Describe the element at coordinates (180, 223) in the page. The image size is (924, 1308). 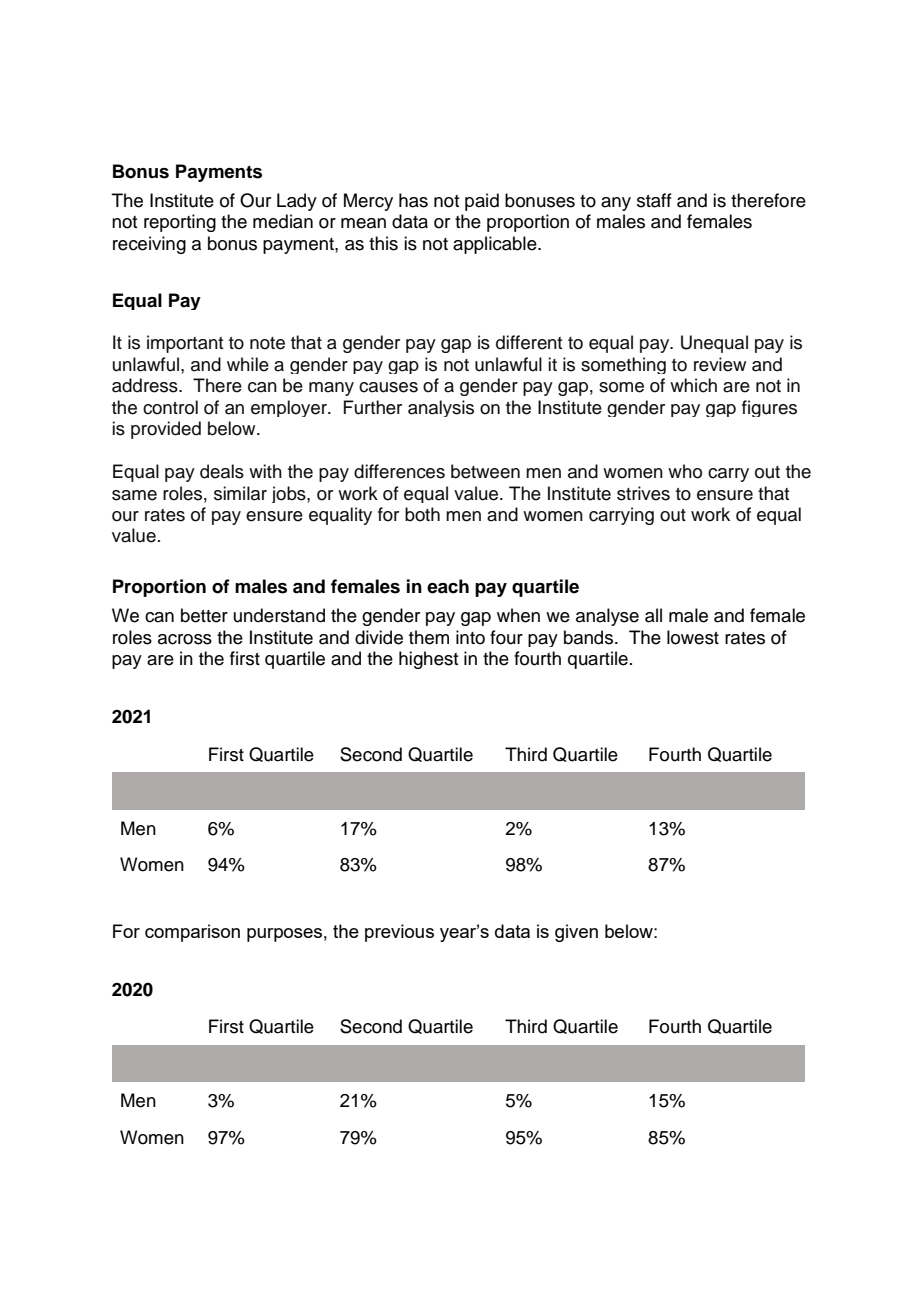
I see `reporting` at that location.
